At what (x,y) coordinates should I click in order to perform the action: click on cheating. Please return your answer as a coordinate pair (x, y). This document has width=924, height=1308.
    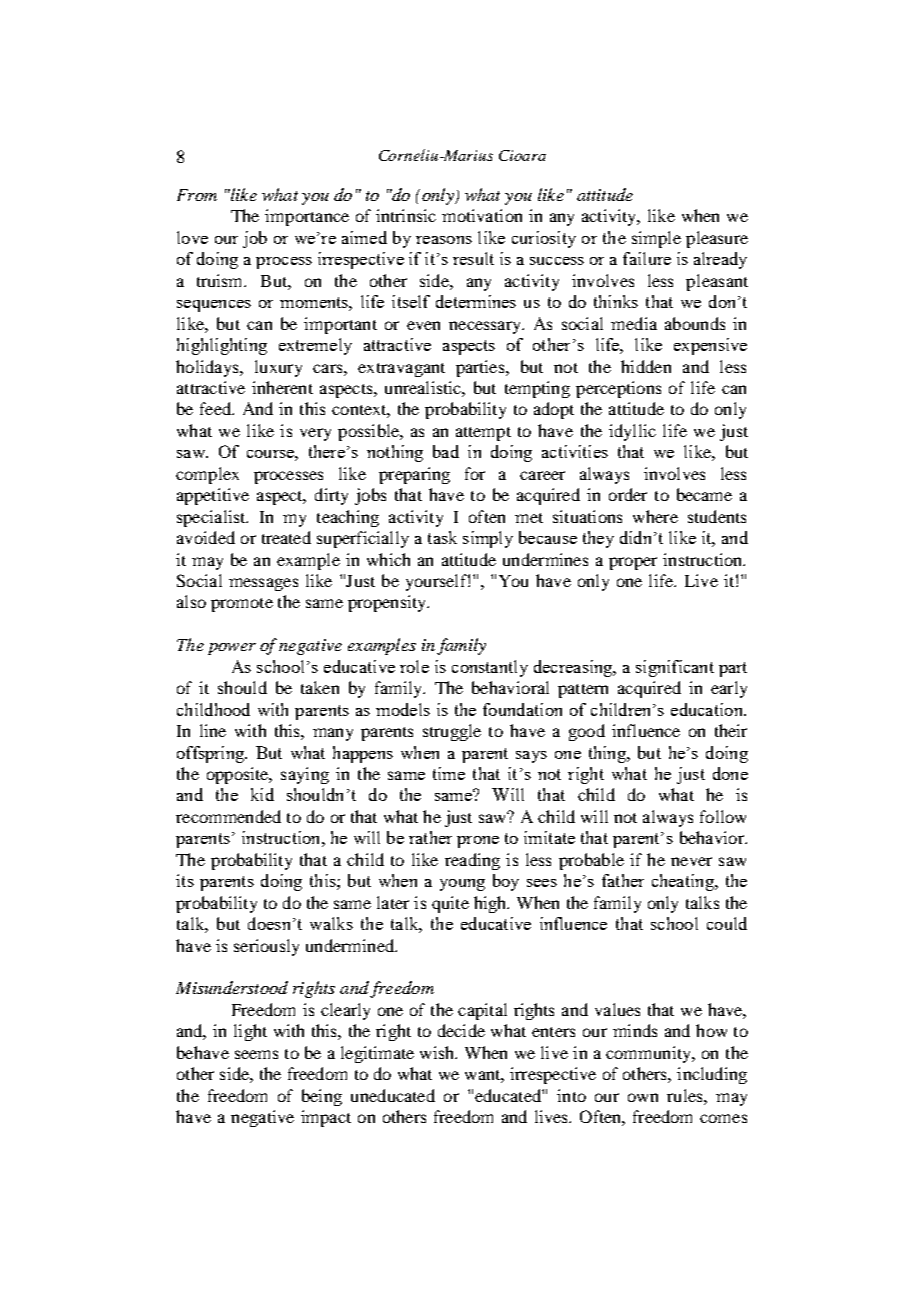
    Looking at the image, I should click on (684, 882).
